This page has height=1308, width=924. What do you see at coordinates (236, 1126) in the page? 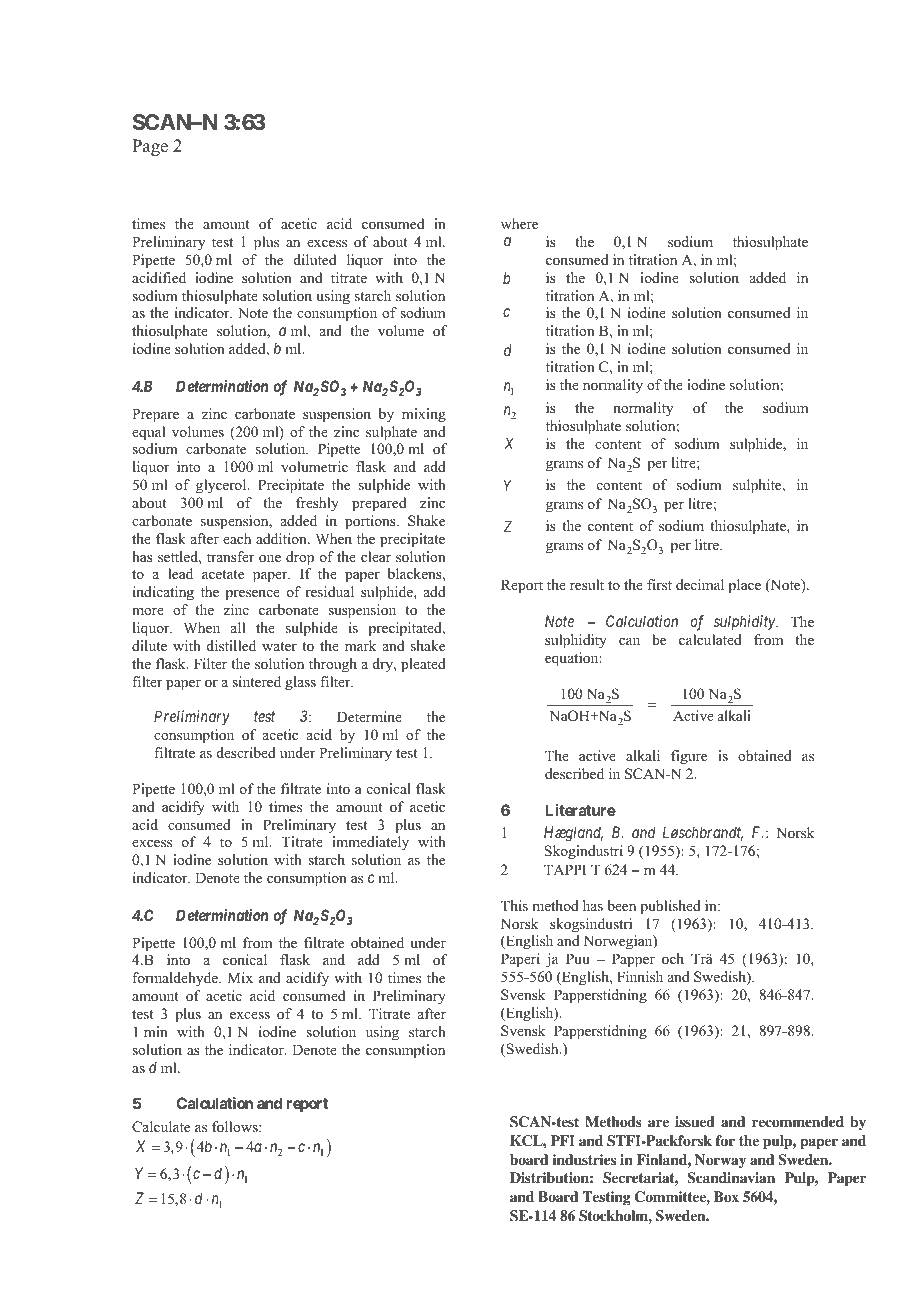
I see `follows` at bounding box center [236, 1126].
